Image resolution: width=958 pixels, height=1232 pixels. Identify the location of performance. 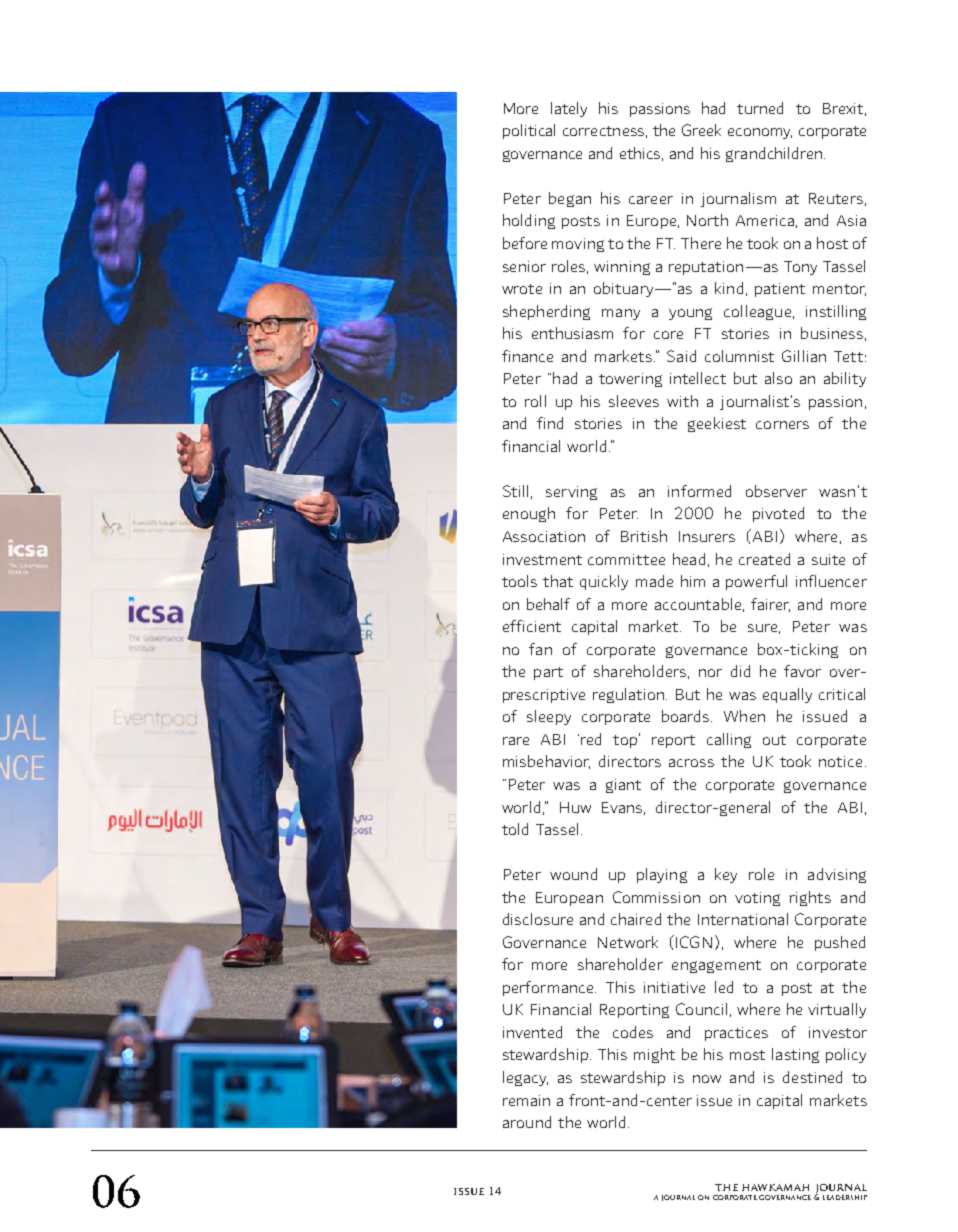
(549, 988).
